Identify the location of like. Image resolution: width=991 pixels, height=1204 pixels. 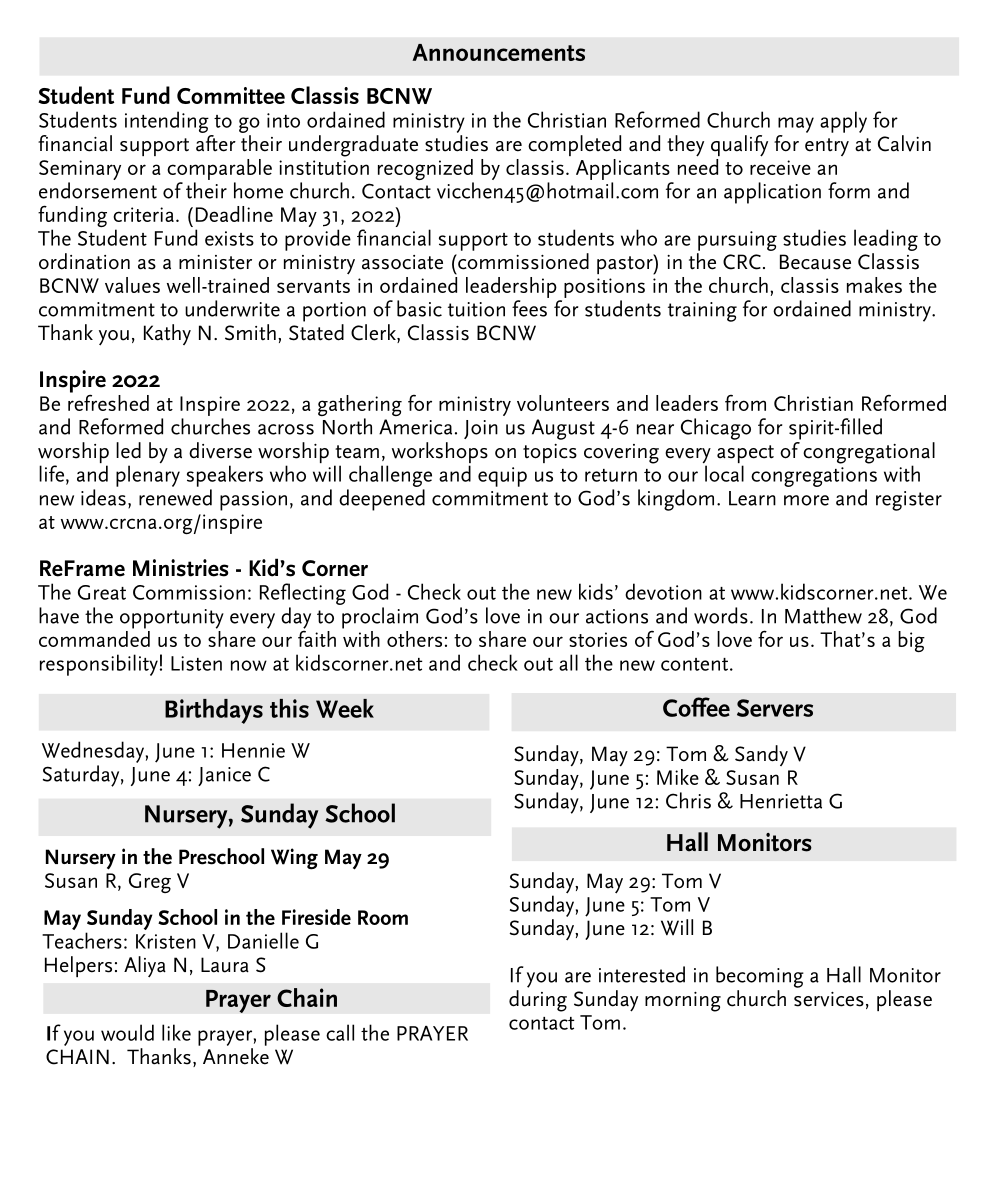
(176, 1032).
